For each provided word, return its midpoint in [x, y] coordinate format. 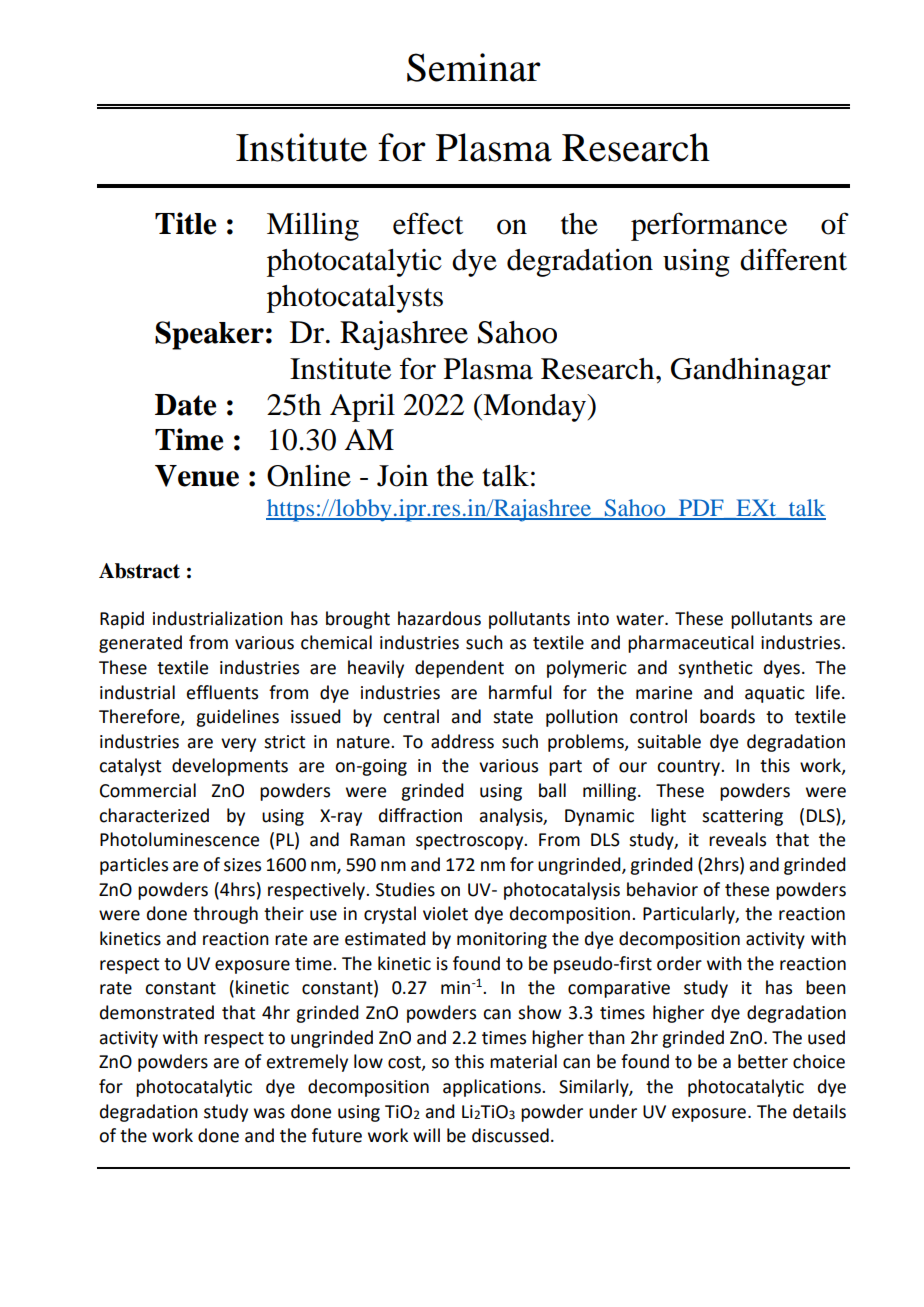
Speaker [209, 335]
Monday [535, 408]
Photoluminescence [179, 839]
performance [709, 226]
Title [185, 223]
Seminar [474, 67]
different [793, 259]
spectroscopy [471, 842]
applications [493, 1088]
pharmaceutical [691, 644]
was [269, 1113]
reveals [737, 839]
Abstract [139, 571]
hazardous [439, 618]
